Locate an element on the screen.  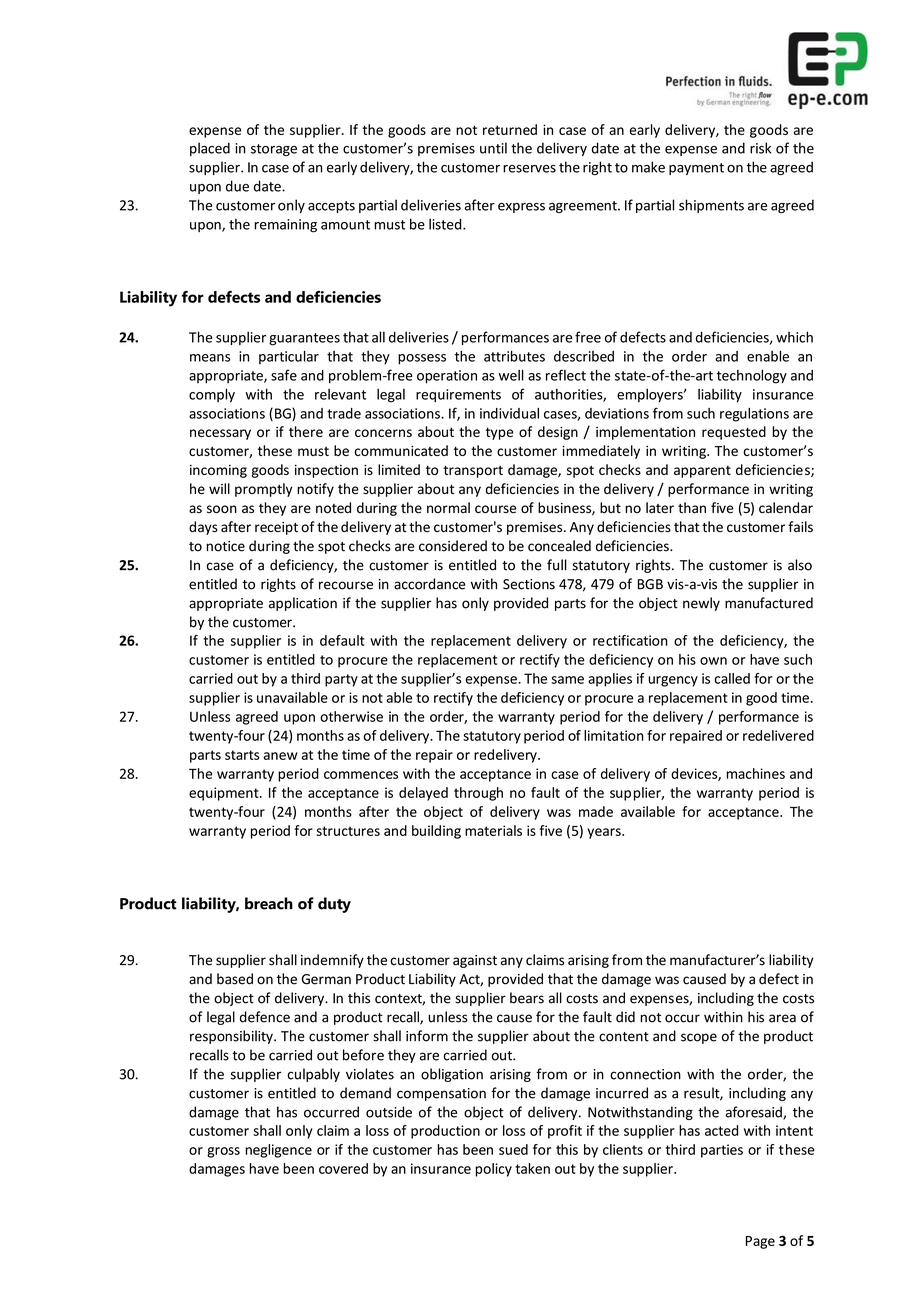
negligence is located at coordinates (278, 1151).
